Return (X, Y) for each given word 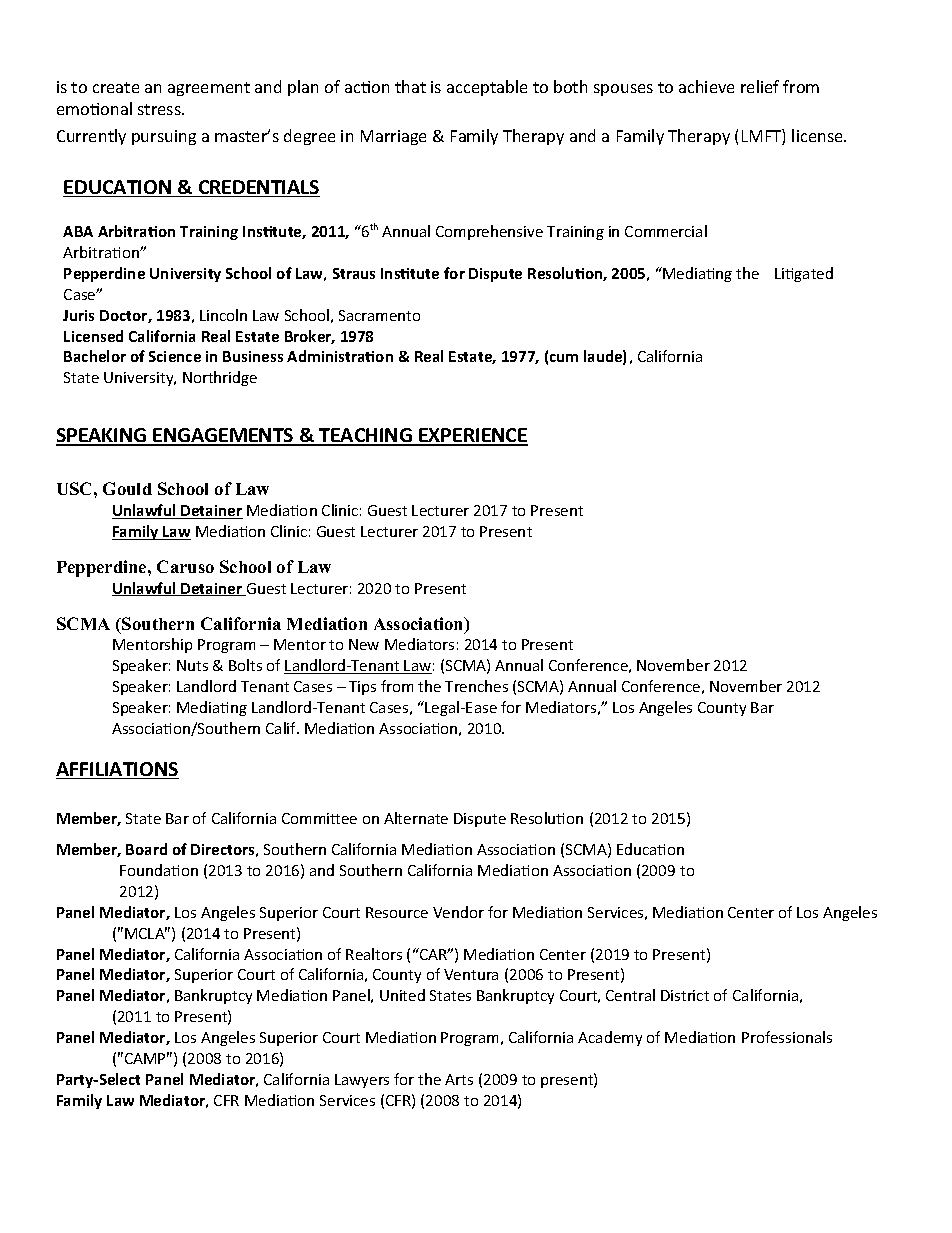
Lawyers (362, 1081)
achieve (706, 86)
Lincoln (223, 315)
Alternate (416, 818)
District (685, 995)
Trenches (476, 686)
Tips (362, 688)
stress (160, 109)
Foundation (159, 870)
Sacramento (379, 315)
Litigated (804, 274)
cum (564, 358)
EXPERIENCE (472, 436)
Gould (127, 488)
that (410, 86)
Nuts (192, 665)
